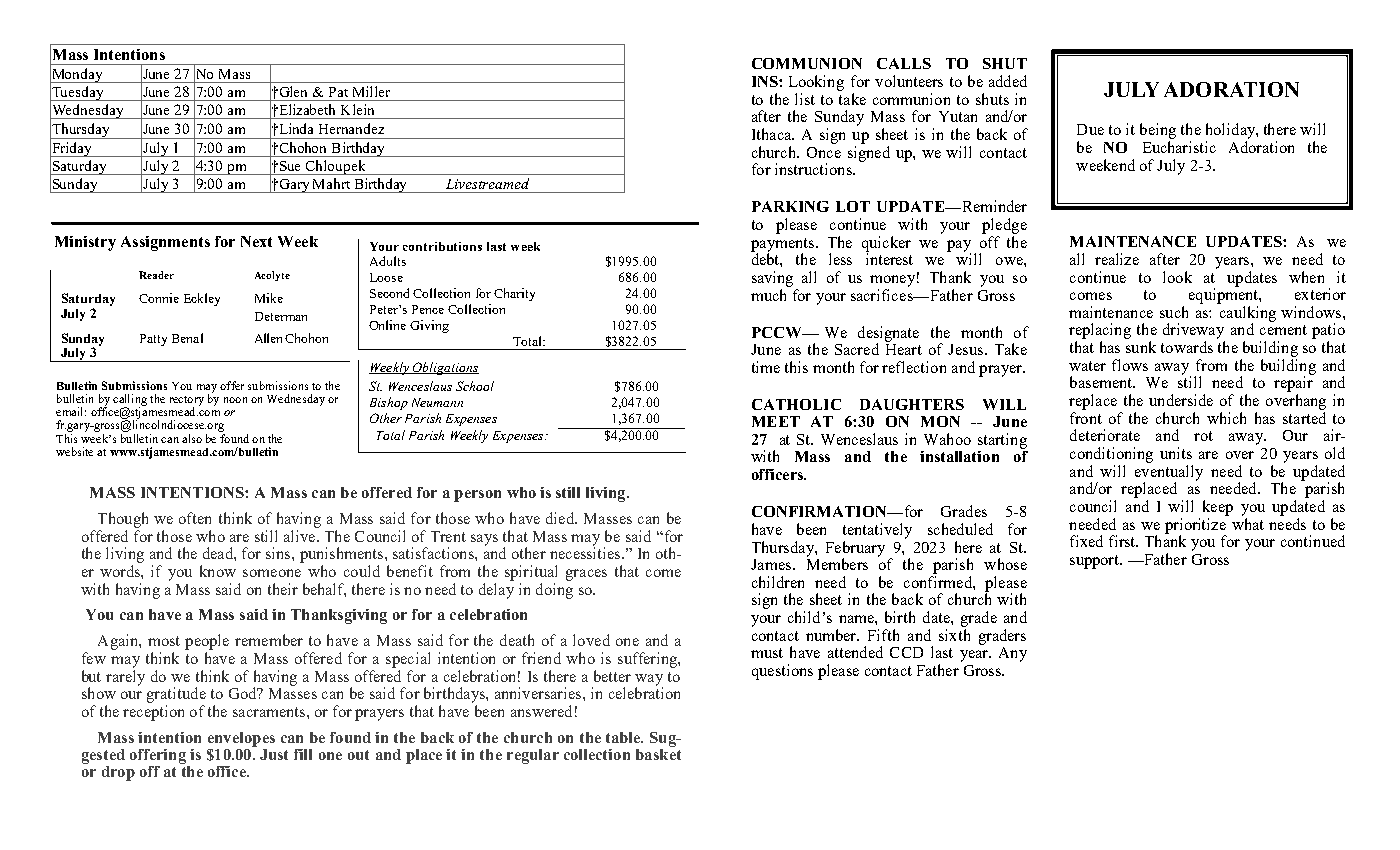 The height and width of the screenshot is (850, 1400). I want to click on realize, so click(1117, 259).
